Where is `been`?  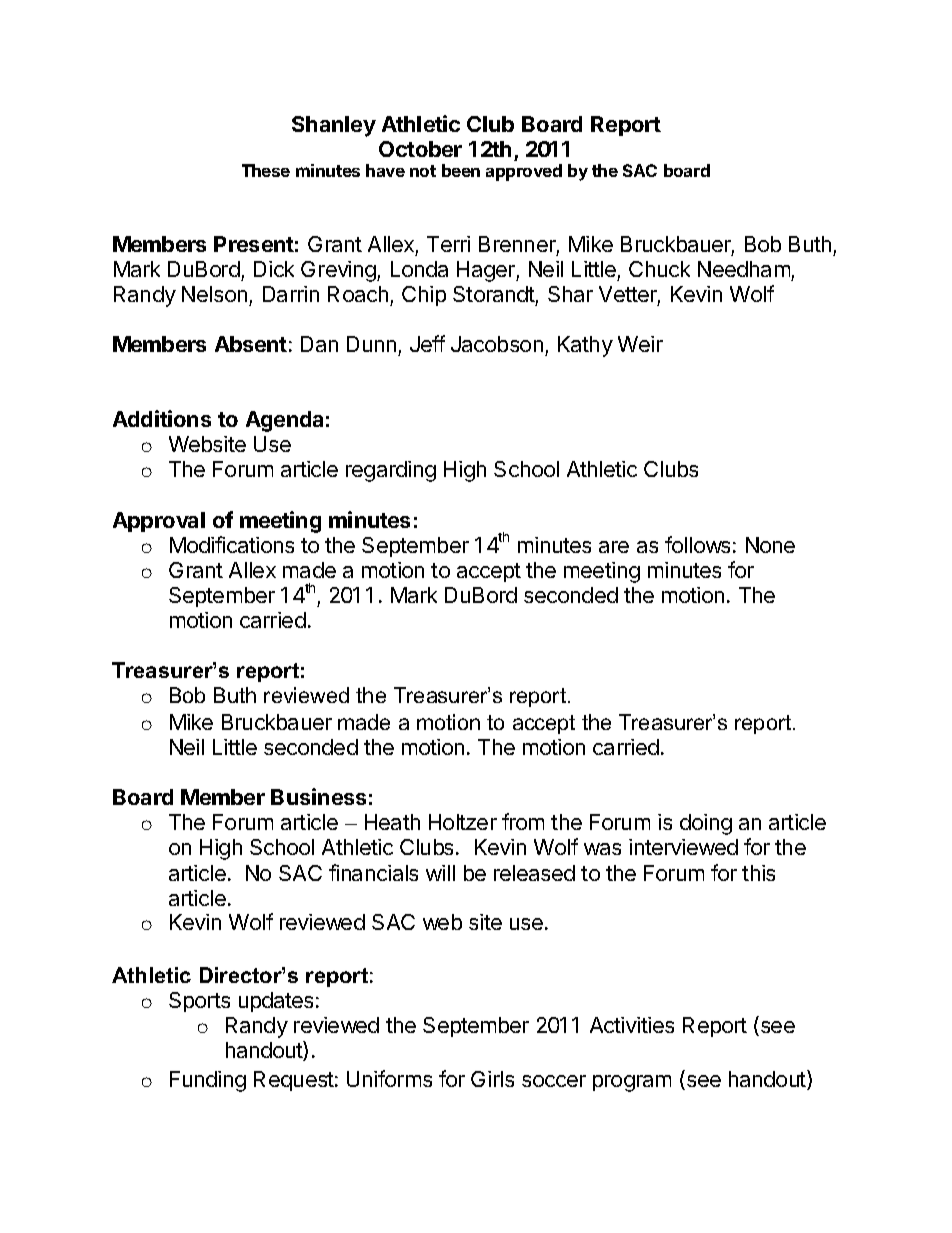 been is located at coordinates (461, 170).
